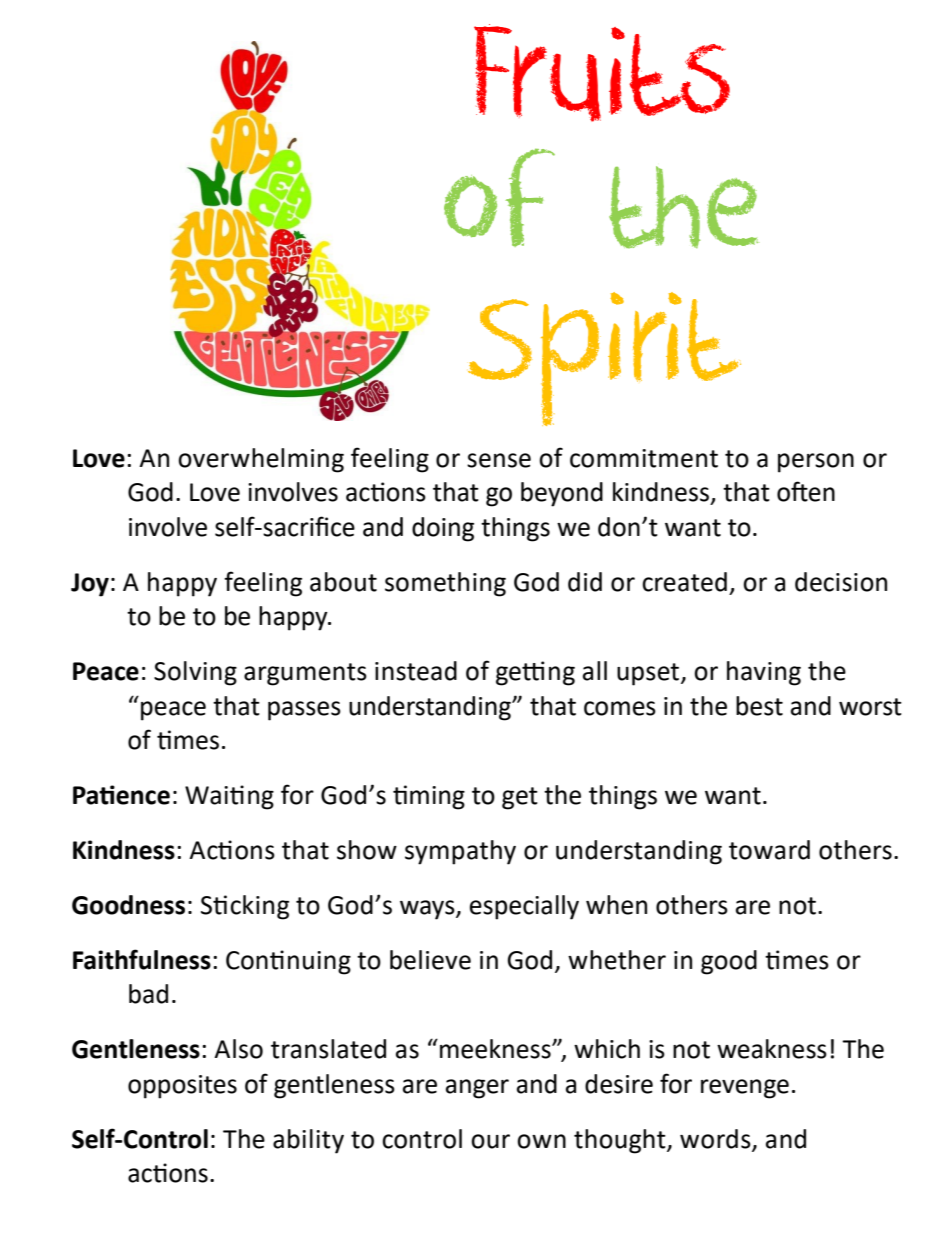 This screenshot has width=952, height=1233. I want to click on Spirit, so click(604, 359).
